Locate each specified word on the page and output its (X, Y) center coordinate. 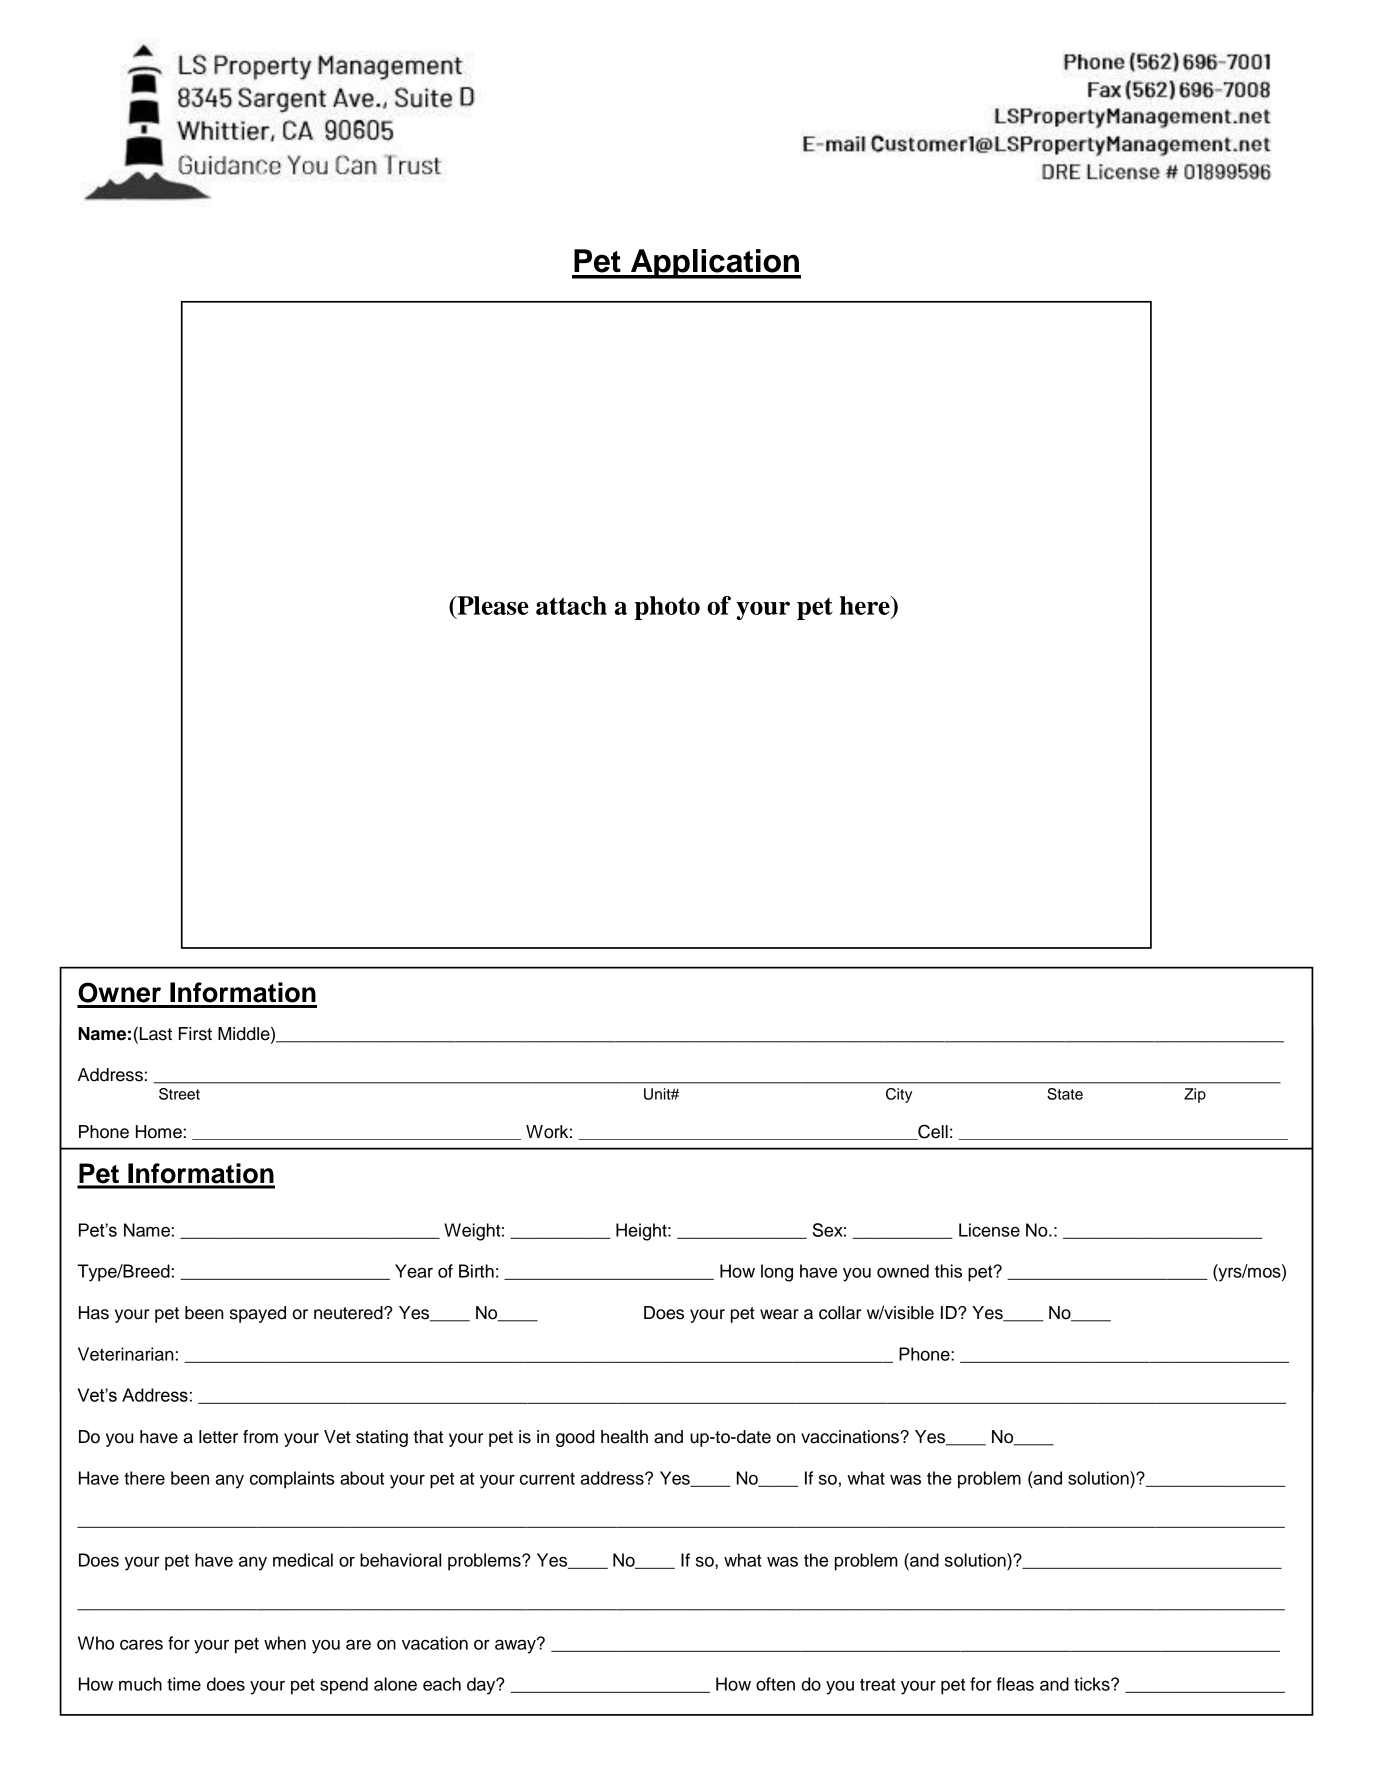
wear (779, 1314)
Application (714, 264)
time (184, 1684)
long (777, 1273)
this (948, 1271)
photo (667, 608)
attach (571, 605)
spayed (258, 1314)
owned (903, 1271)
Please (492, 605)
